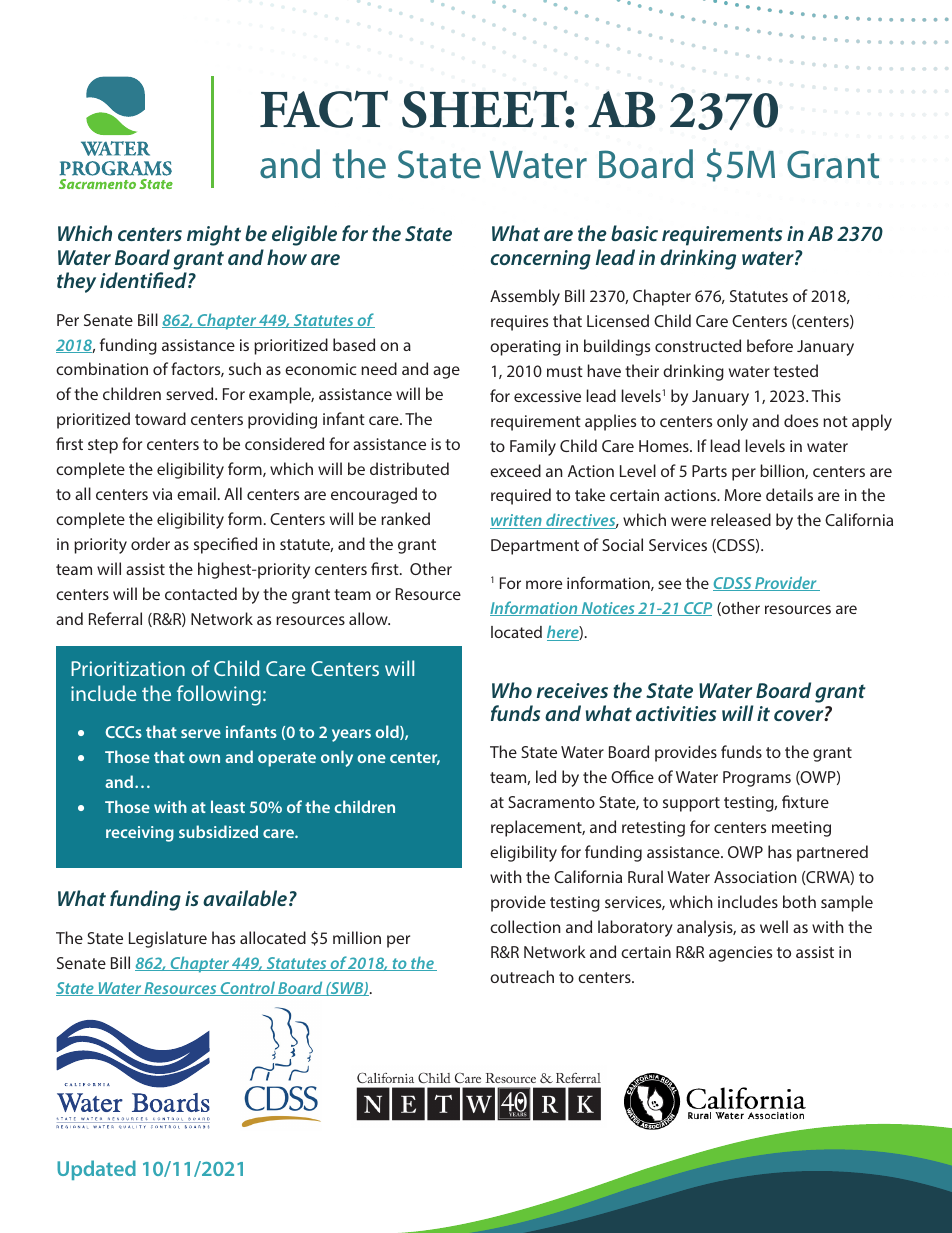 Image resolution: width=952 pixels, height=1233 pixels. Describe the element at coordinates (740, 954) in the image. I see `agencies` at that location.
